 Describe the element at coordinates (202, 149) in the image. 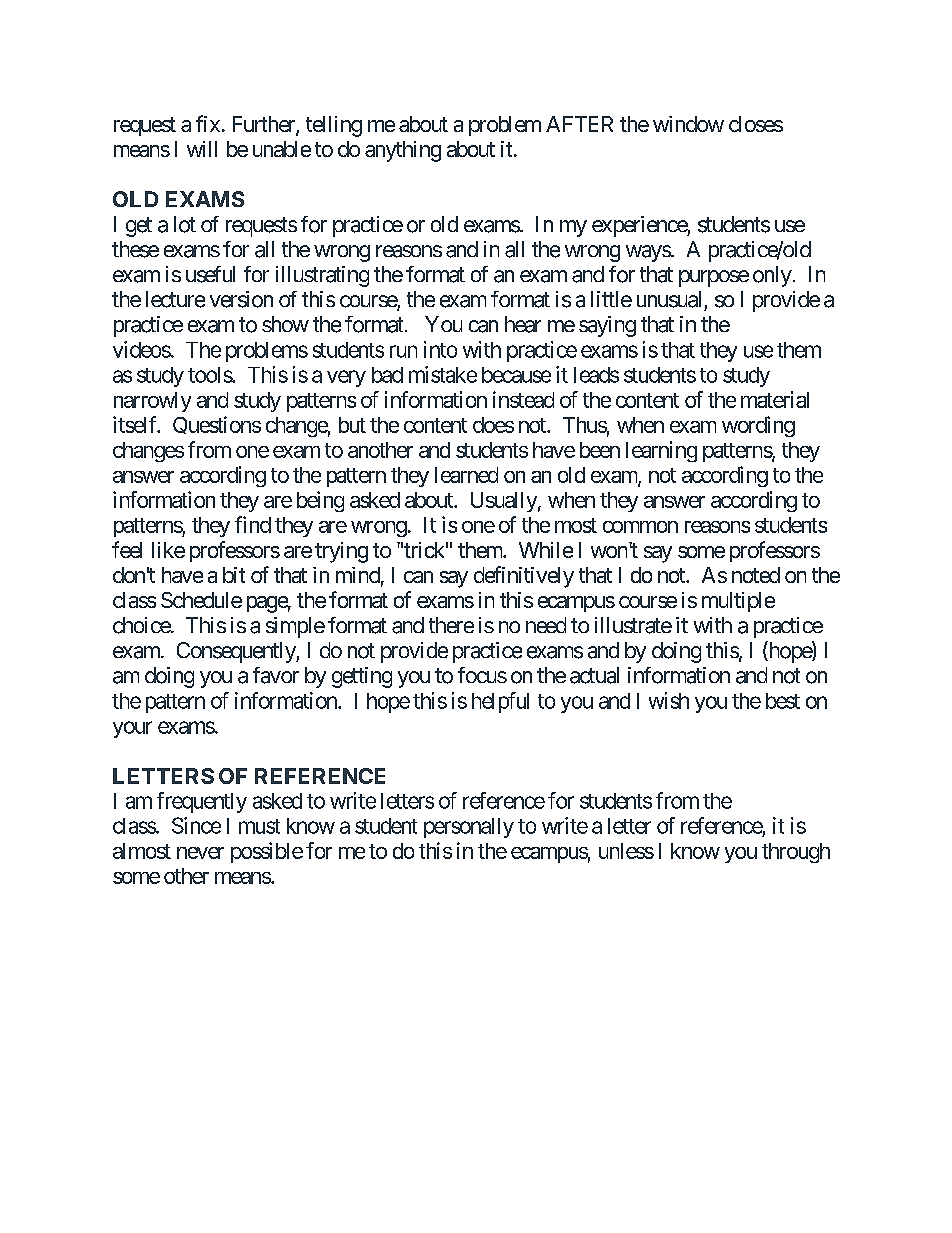

I see `will` at that location.
